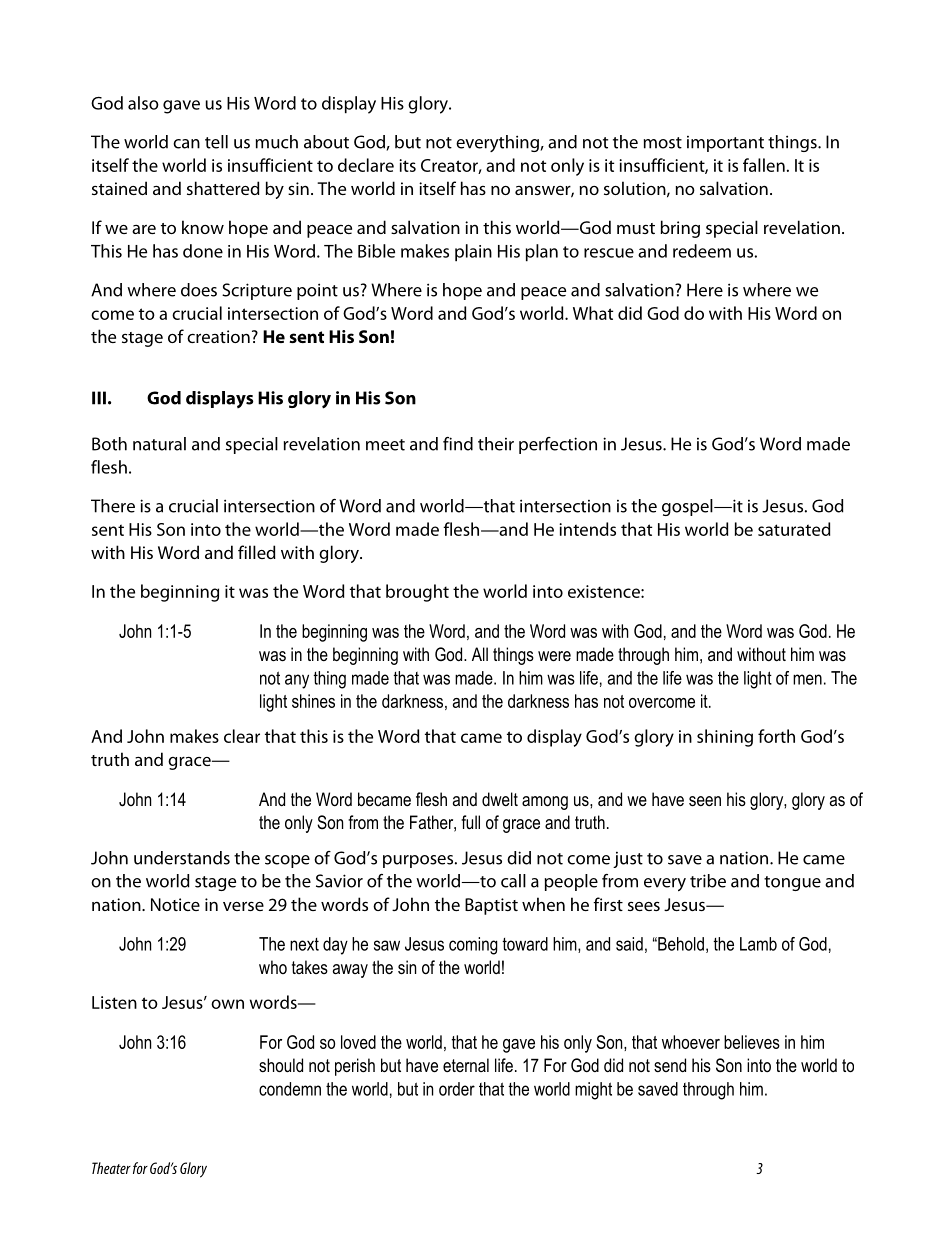 The width and height of the screenshot is (952, 1233). I want to click on important, so click(725, 144).
